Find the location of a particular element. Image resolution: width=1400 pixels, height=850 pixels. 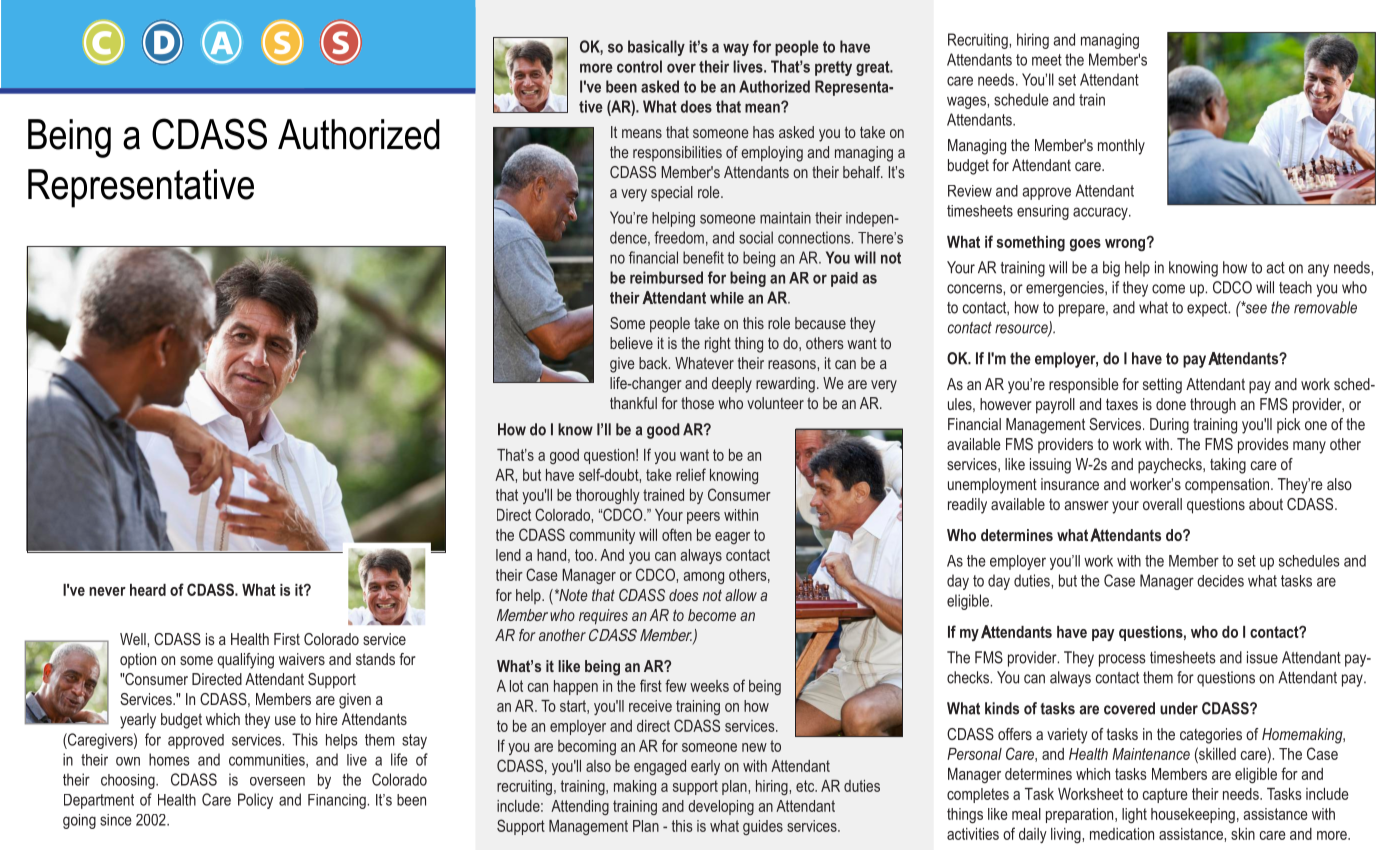

big is located at coordinates (1111, 269).
